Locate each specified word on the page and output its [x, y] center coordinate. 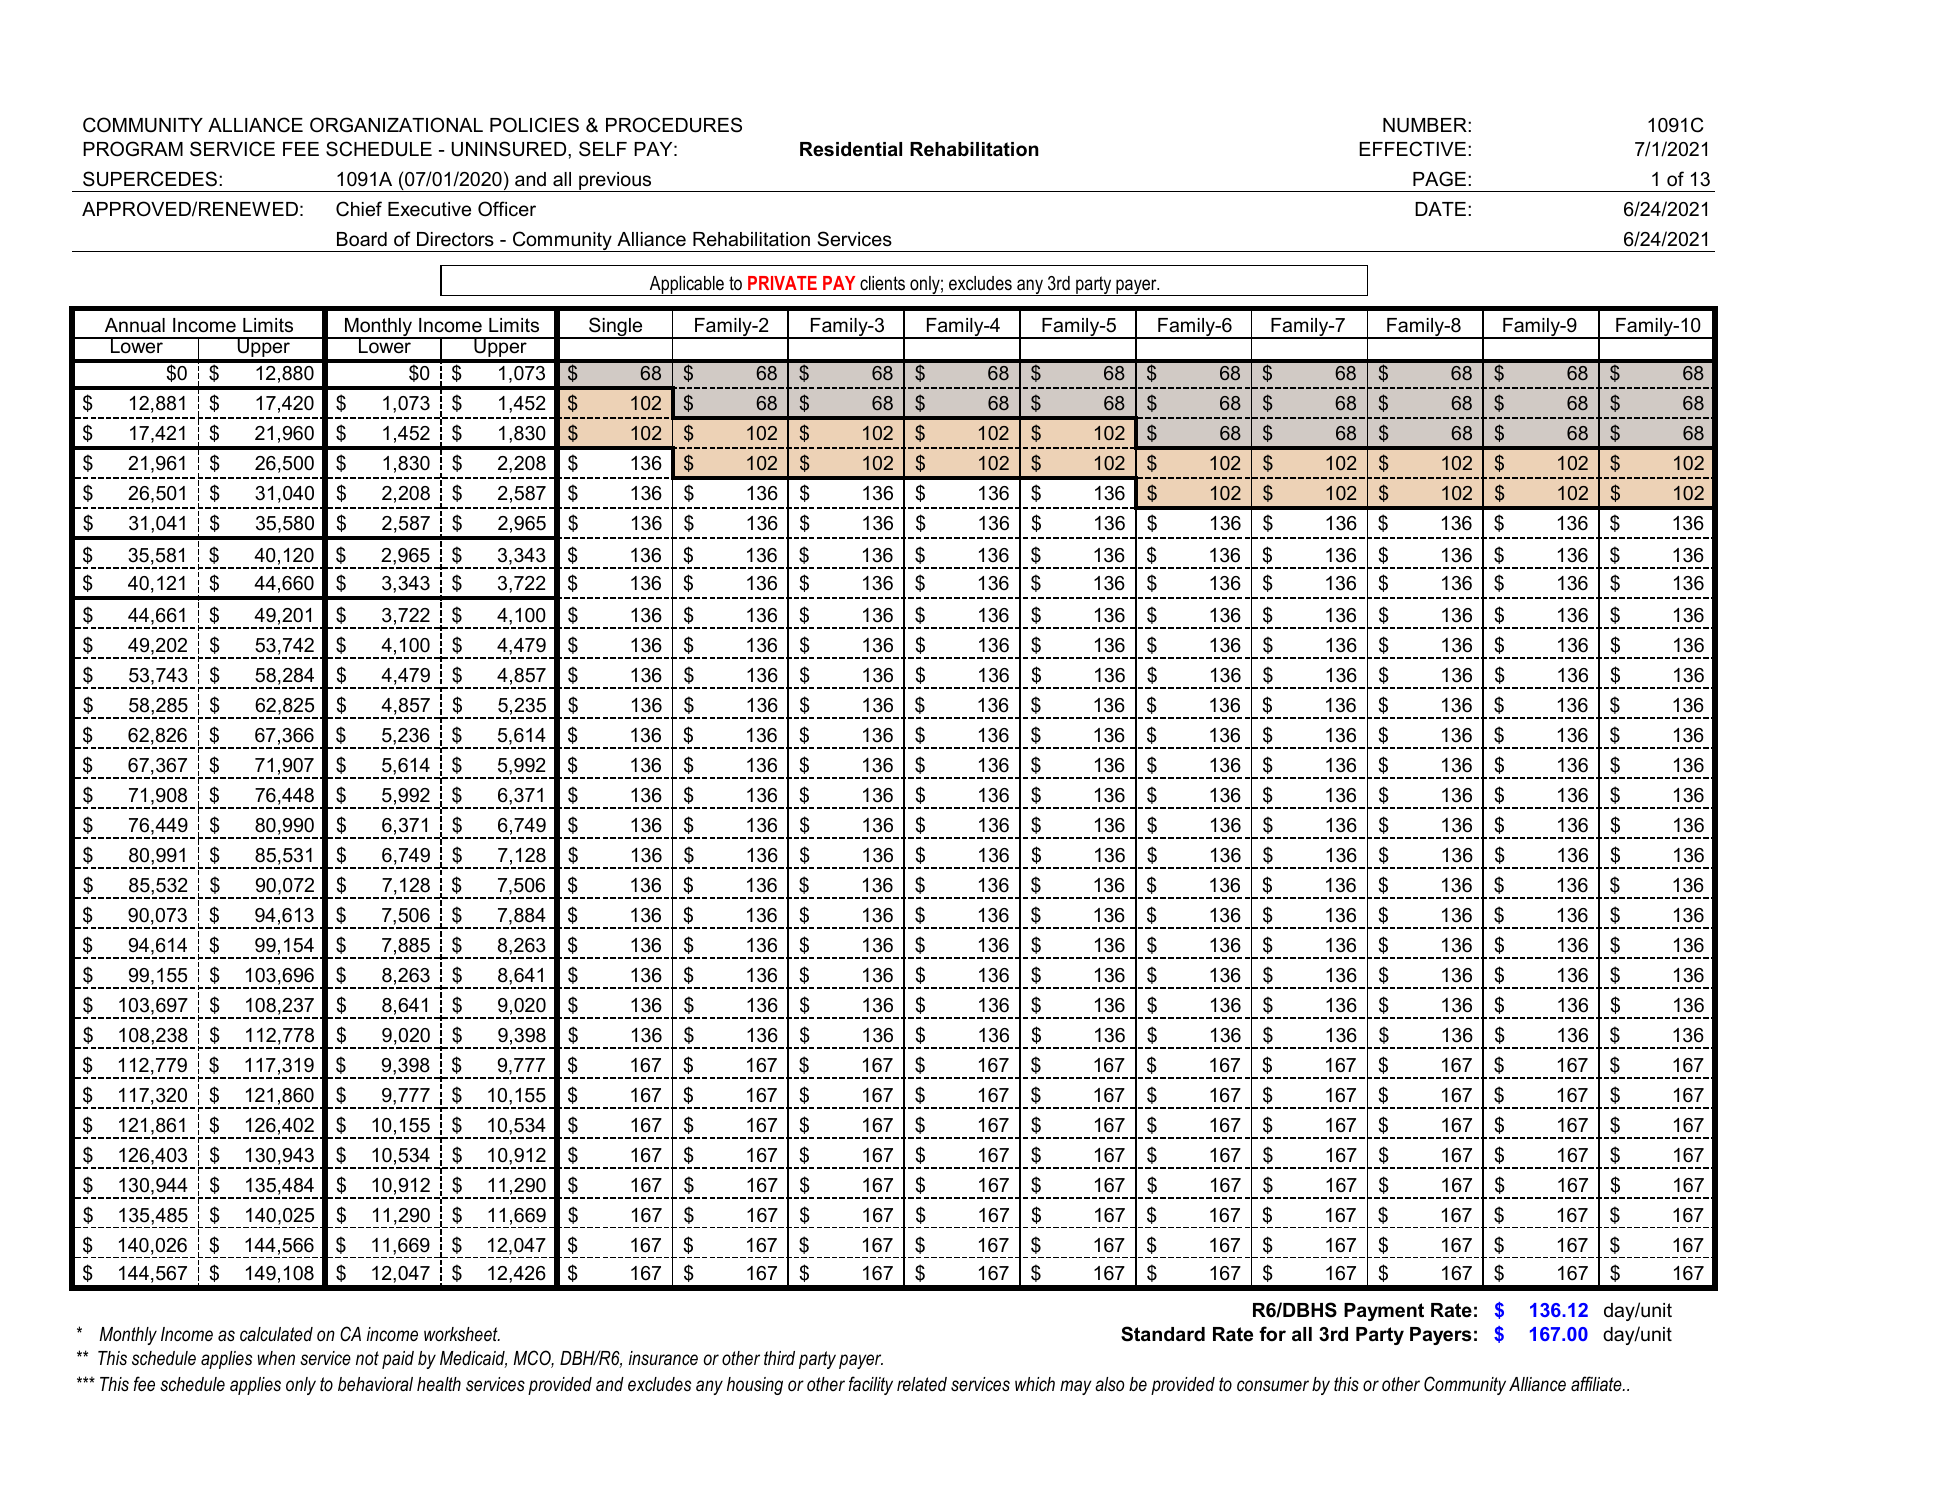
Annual [135, 325]
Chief [359, 209]
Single [616, 328]
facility [871, 1385]
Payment [1384, 1312]
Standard [1163, 1334]
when [276, 1358]
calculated [276, 1334]
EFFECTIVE [1412, 149]
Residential [851, 149]
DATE [1440, 209]
